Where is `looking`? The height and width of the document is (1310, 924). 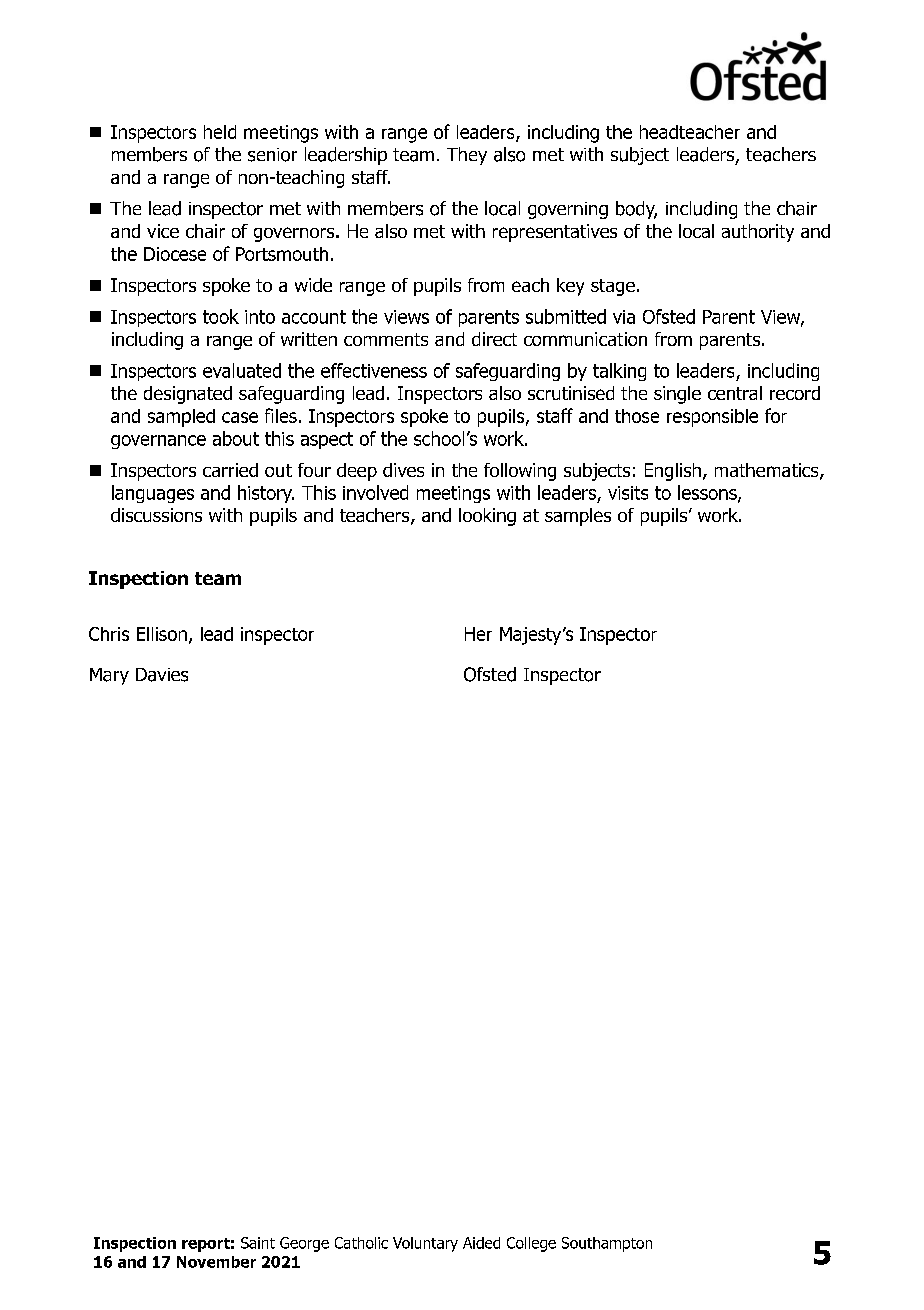 looking is located at coordinates (487, 517).
